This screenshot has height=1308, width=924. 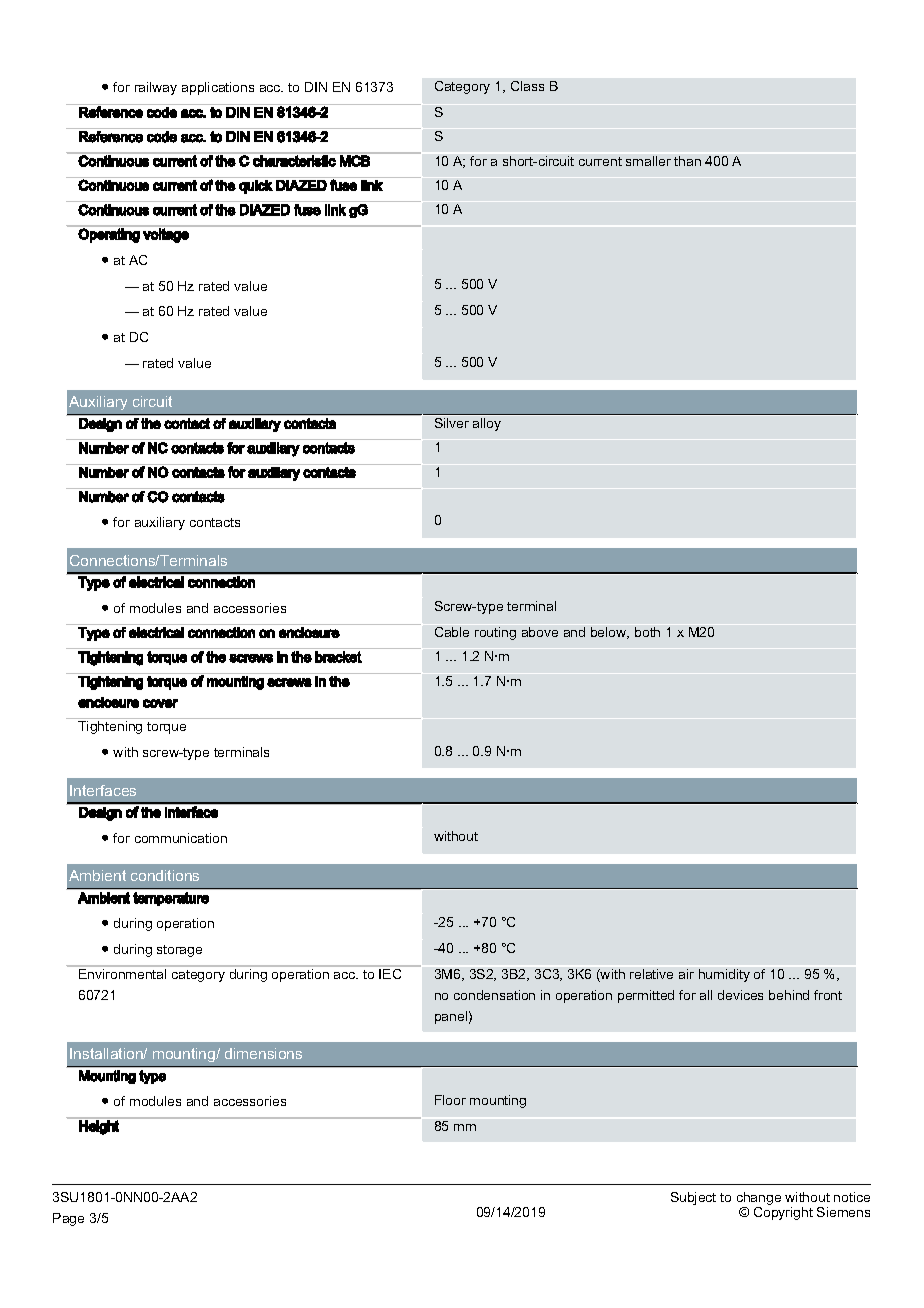 I want to click on Cable, so click(x=452, y=632).
